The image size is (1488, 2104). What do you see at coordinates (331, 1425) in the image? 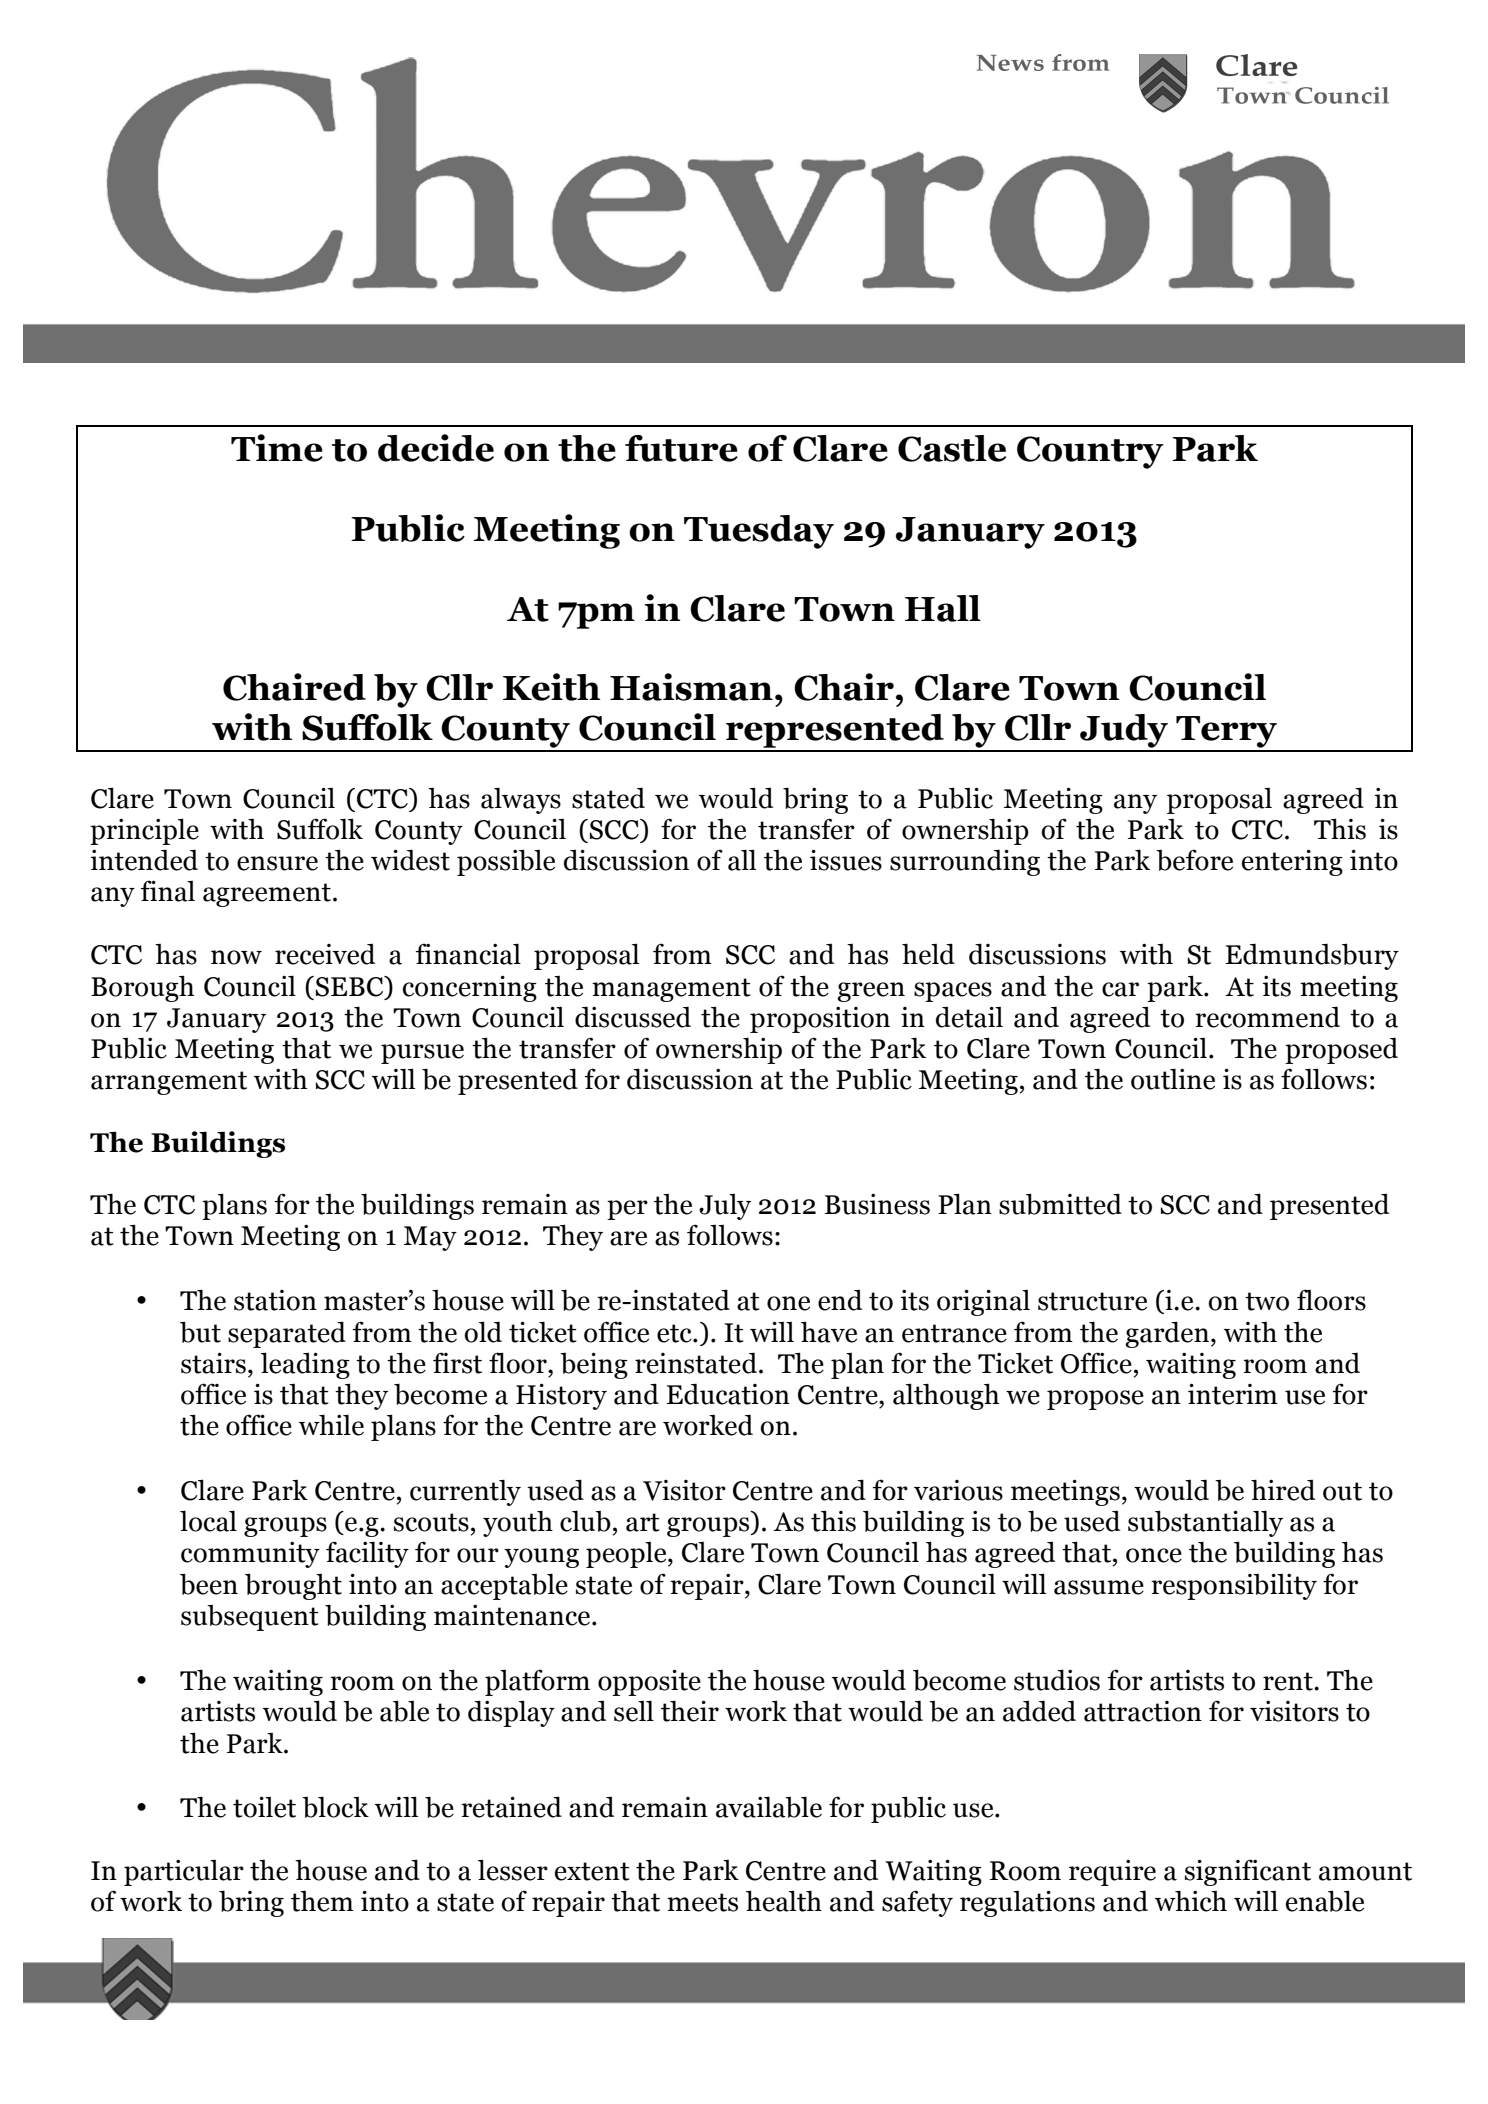
I see `while` at bounding box center [331, 1425].
